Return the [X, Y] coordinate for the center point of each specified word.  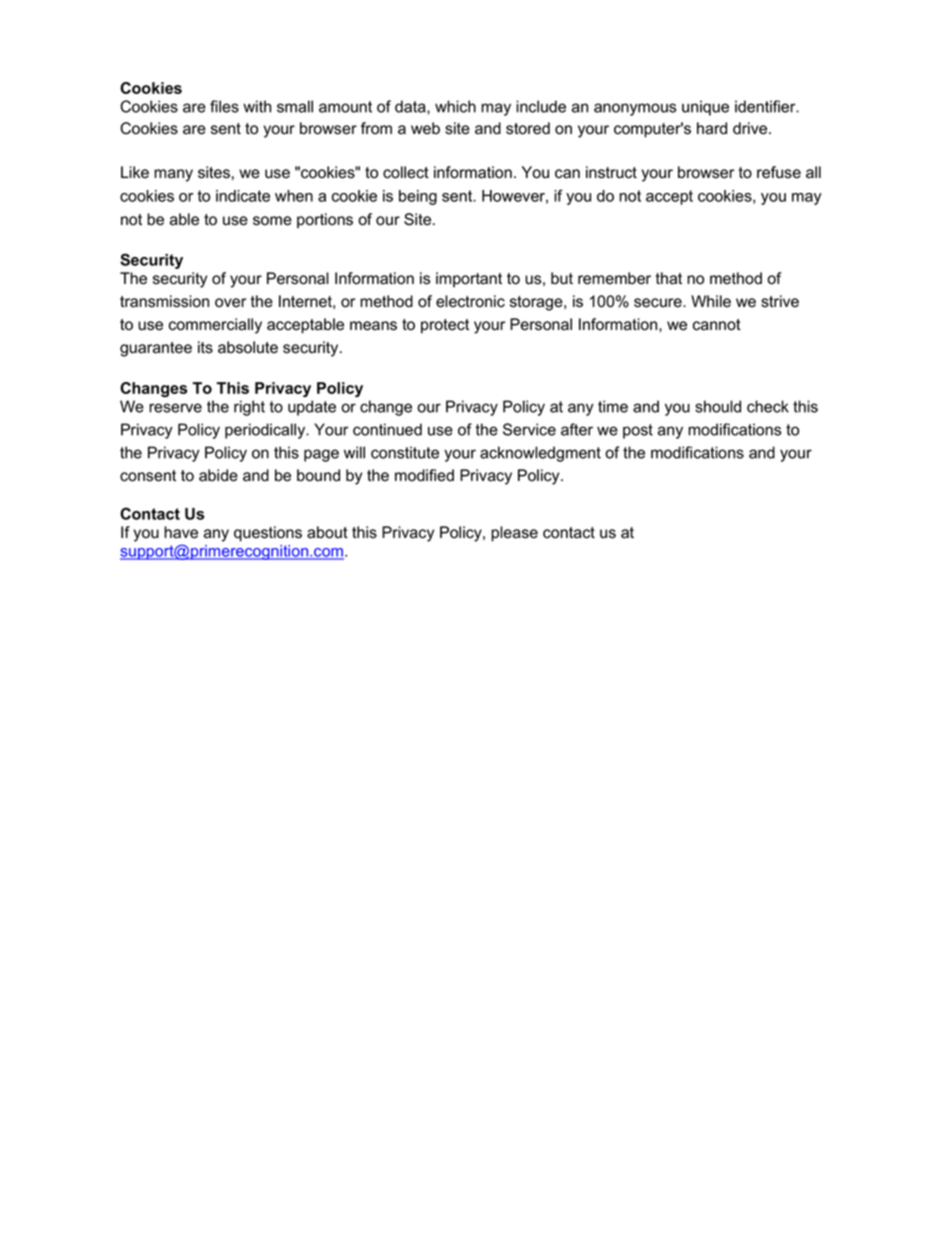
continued [387, 429]
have [181, 532]
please [514, 534]
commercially [215, 326]
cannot [717, 325]
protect [445, 326]
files [224, 106]
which [455, 106]
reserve [175, 408]
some [272, 221]
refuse [779, 172]
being [418, 197]
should [718, 406]
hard [712, 128]
